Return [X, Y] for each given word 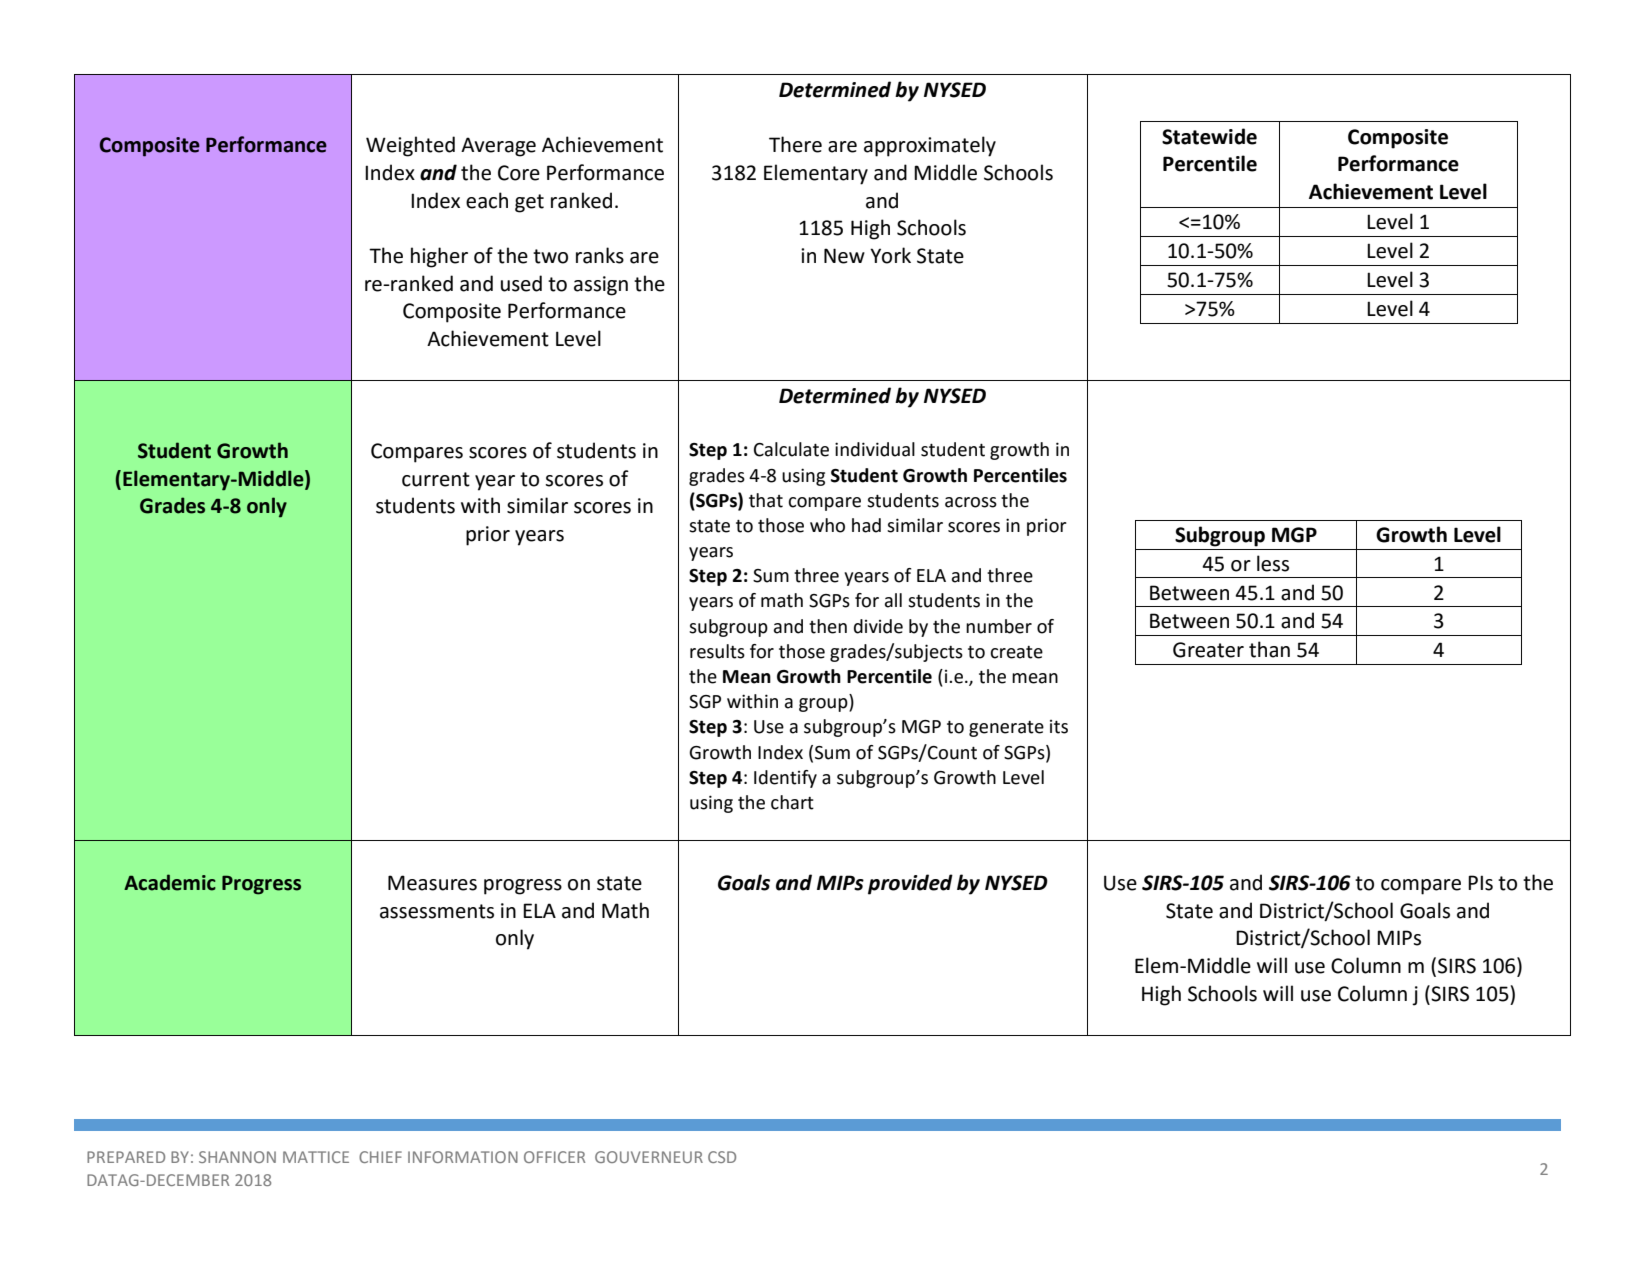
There [795, 144]
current [436, 479]
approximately [930, 146]
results [717, 651]
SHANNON [237, 1157]
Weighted [410, 146]
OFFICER [554, 1157]
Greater [1208, 650]
